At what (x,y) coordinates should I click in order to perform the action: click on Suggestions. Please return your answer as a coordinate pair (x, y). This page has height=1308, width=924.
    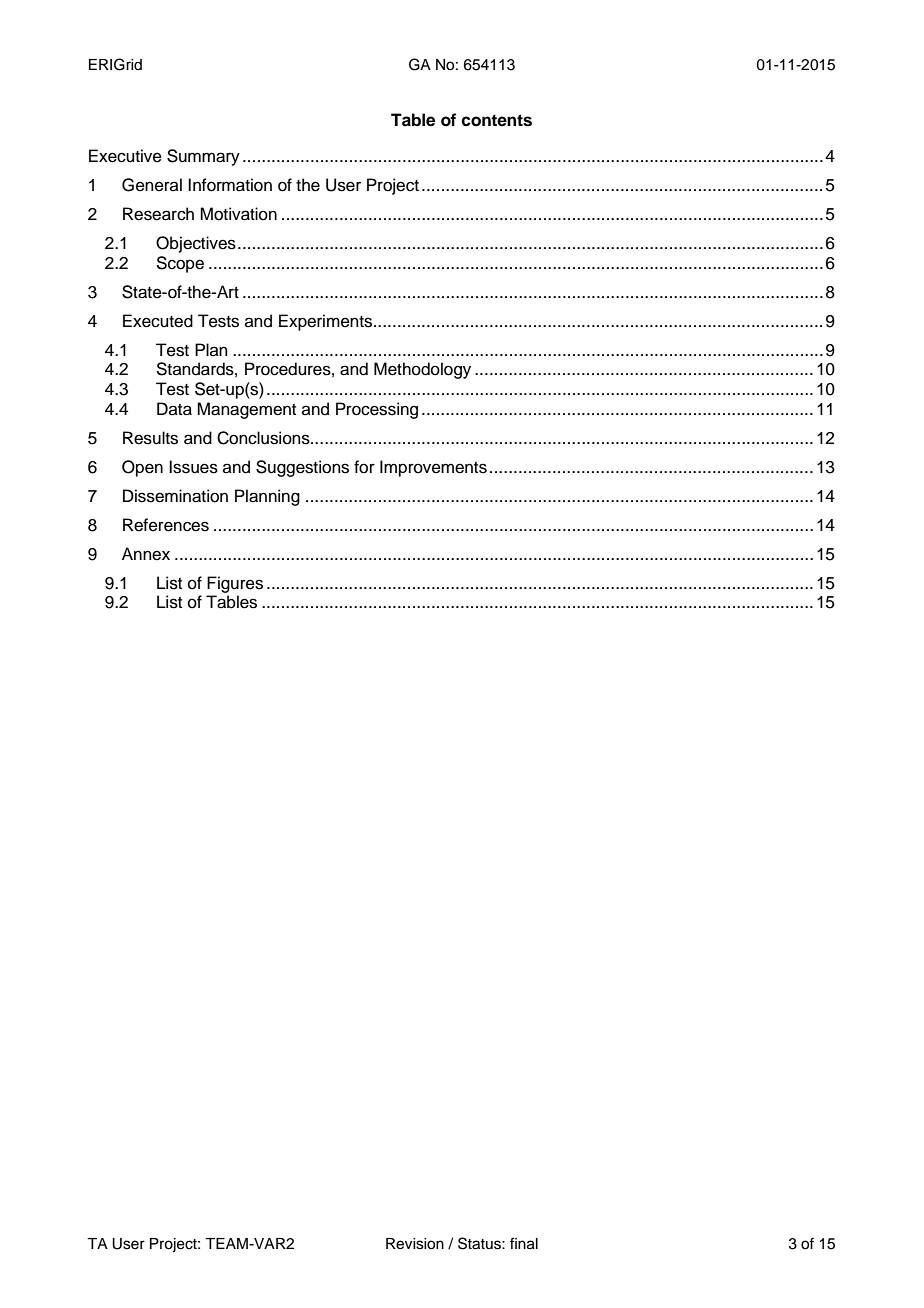
    Looking at the image, I should click on (302, 468).
